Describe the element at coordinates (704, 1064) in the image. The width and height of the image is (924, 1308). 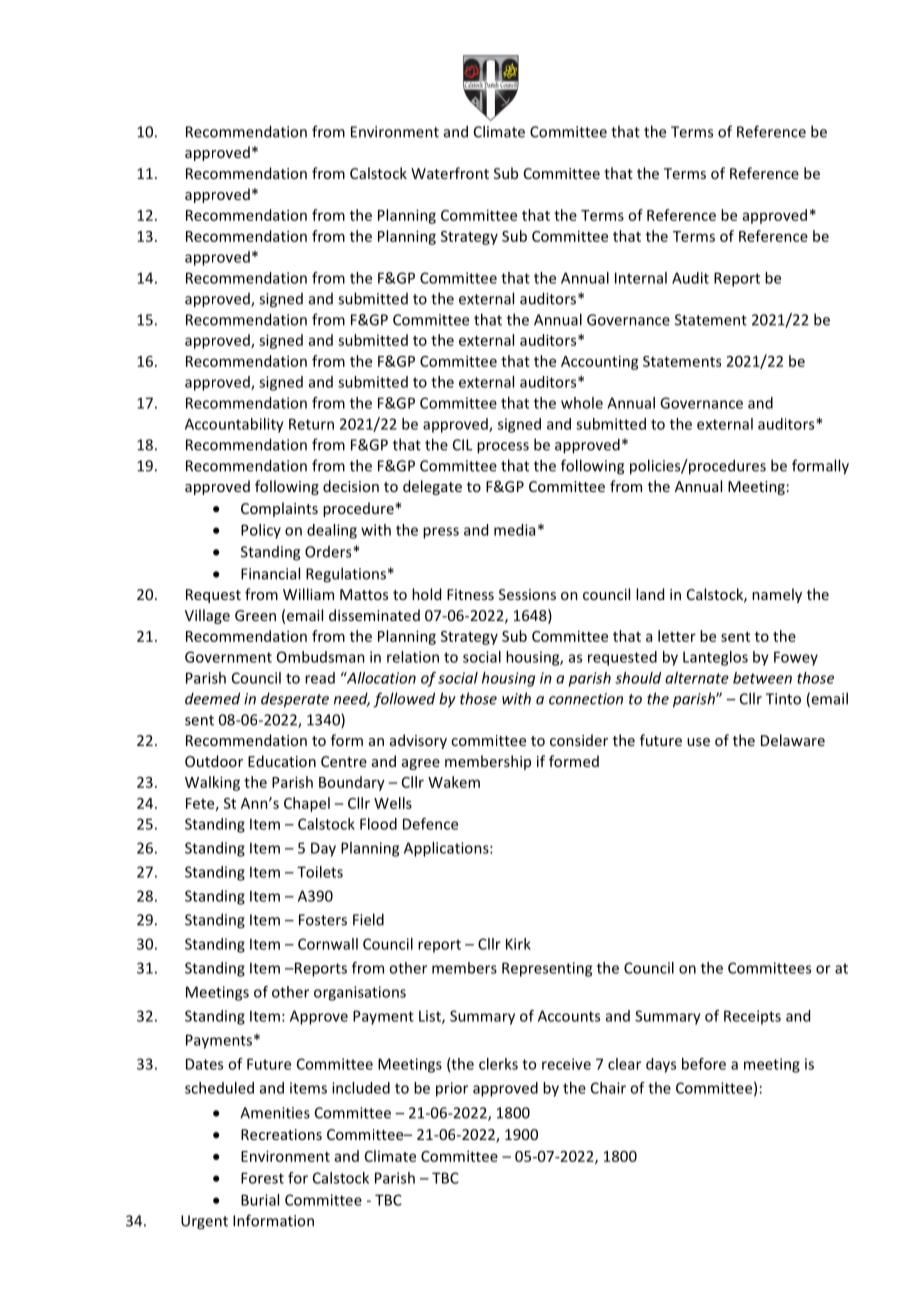
I see `before` at that location.
